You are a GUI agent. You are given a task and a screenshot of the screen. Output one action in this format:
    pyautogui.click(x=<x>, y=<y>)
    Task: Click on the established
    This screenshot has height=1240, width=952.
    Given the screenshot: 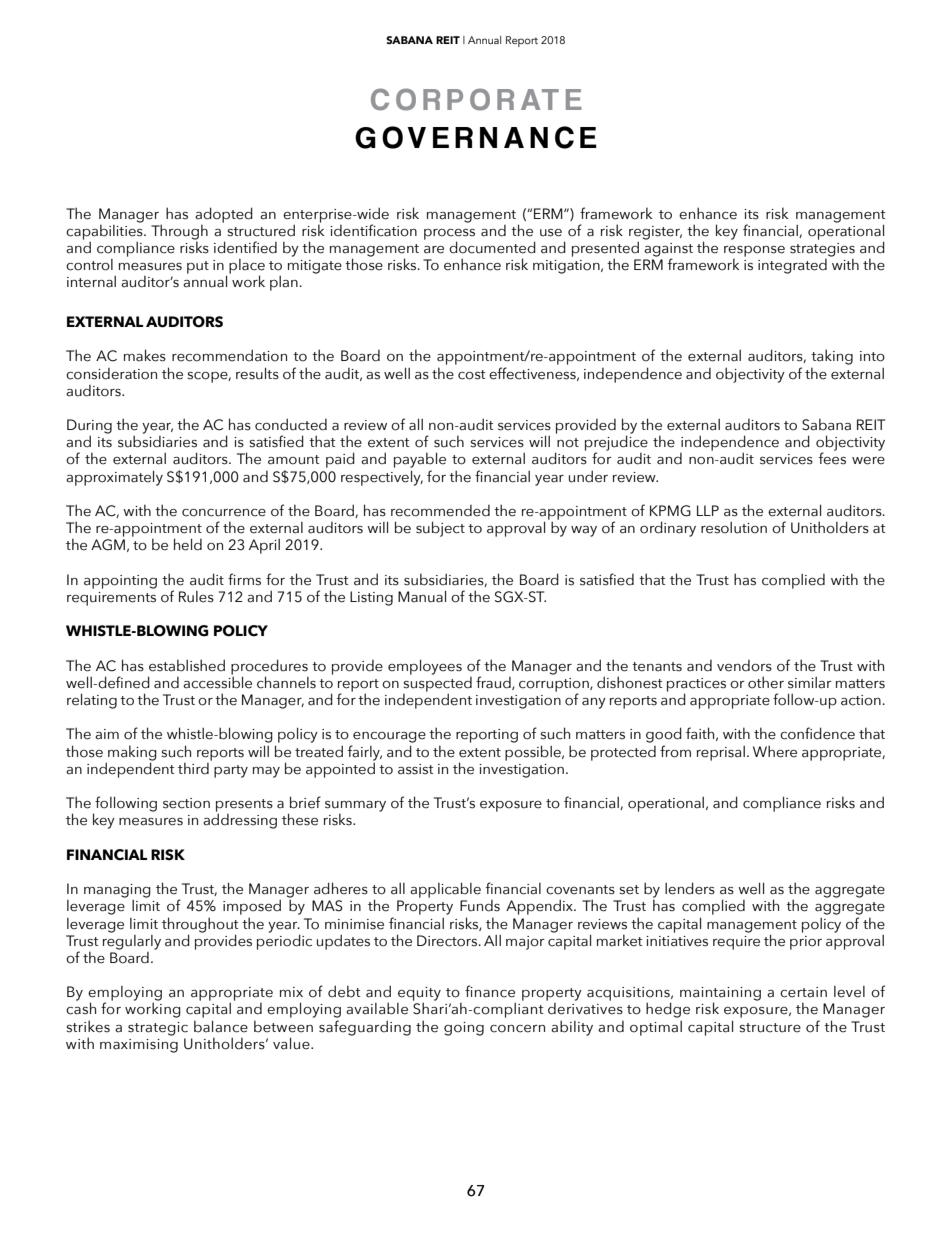 What is the action you would take?
    pyautogui.click(x=187, y=665)
